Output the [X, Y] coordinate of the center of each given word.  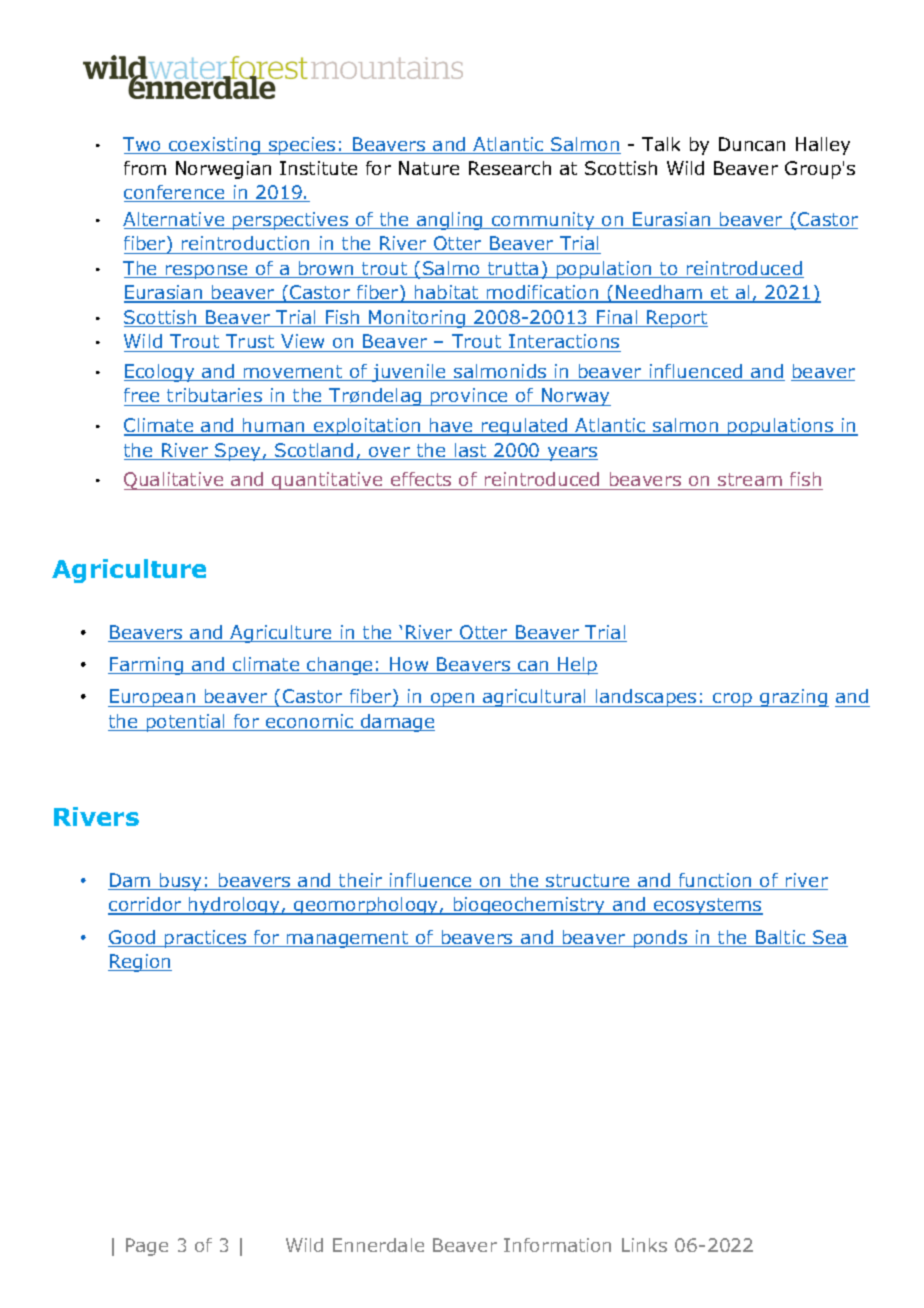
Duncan [752, 144]
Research [510, 168]
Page [147, 1247]
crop [733, 700]
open [453, 700]
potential [186, 723]
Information [557, 1245]
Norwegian [223, 170]
